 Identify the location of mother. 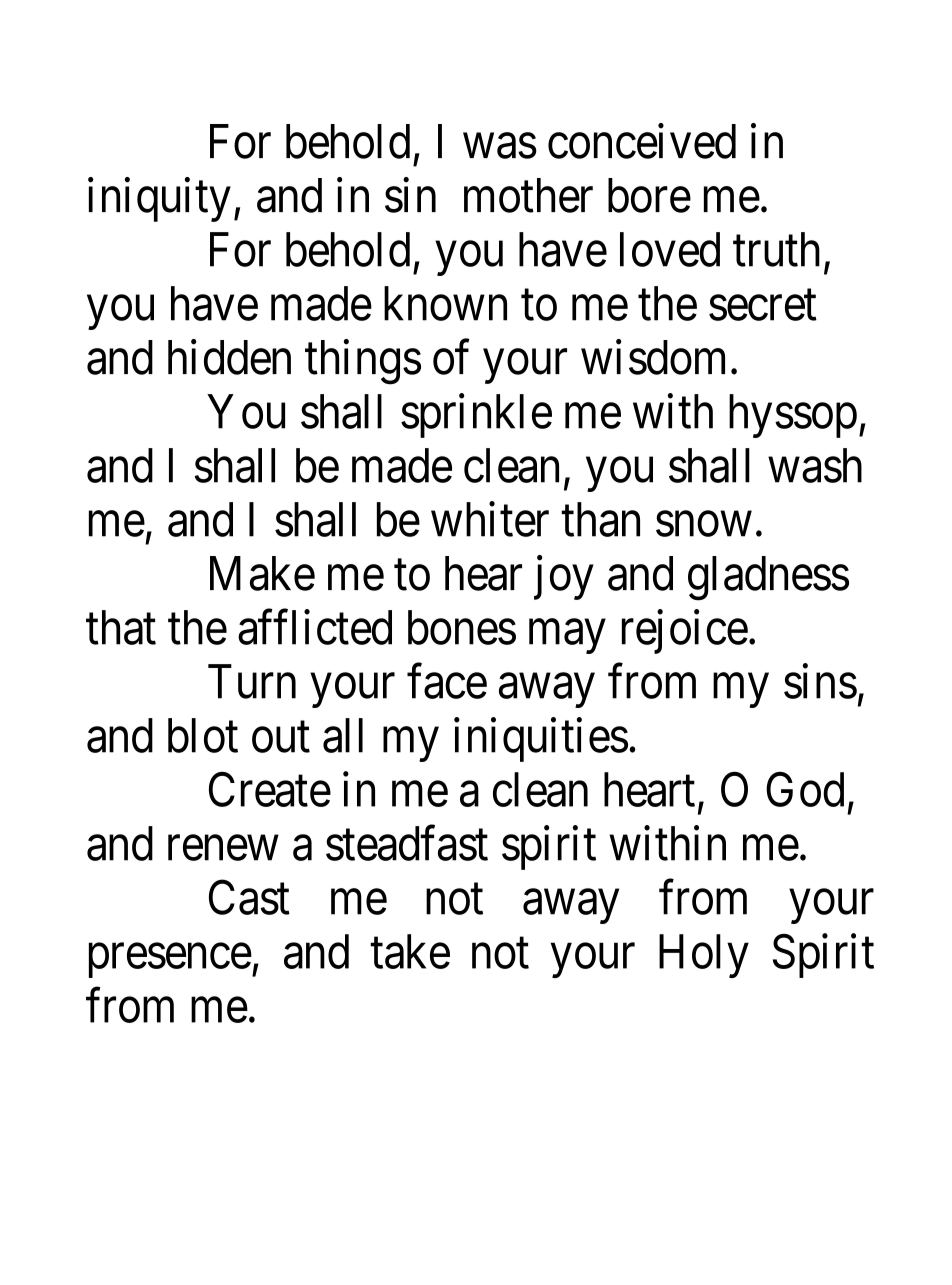
(528, 195).
